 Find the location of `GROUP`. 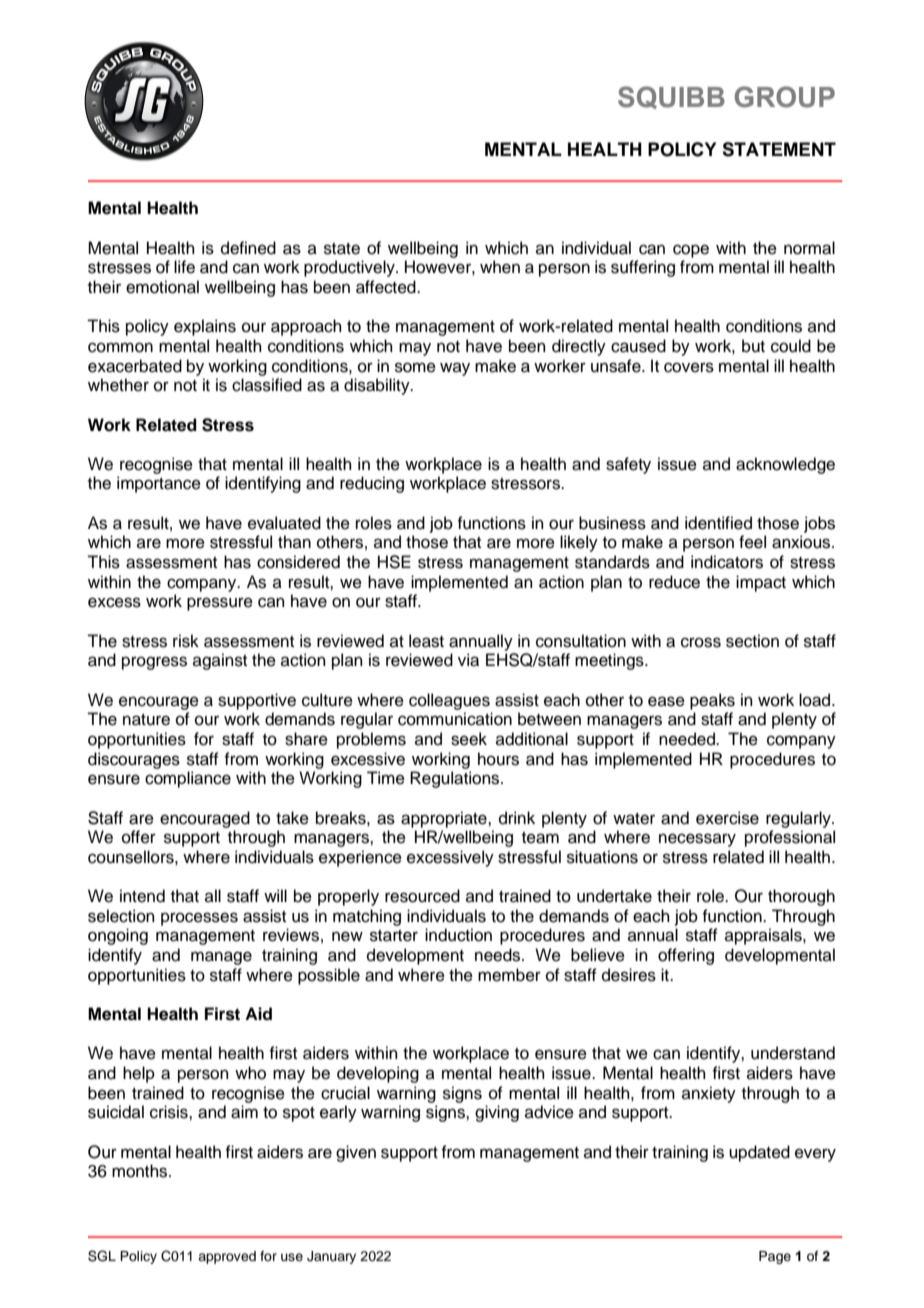

GROUP is located at coordinates (785, 97).
